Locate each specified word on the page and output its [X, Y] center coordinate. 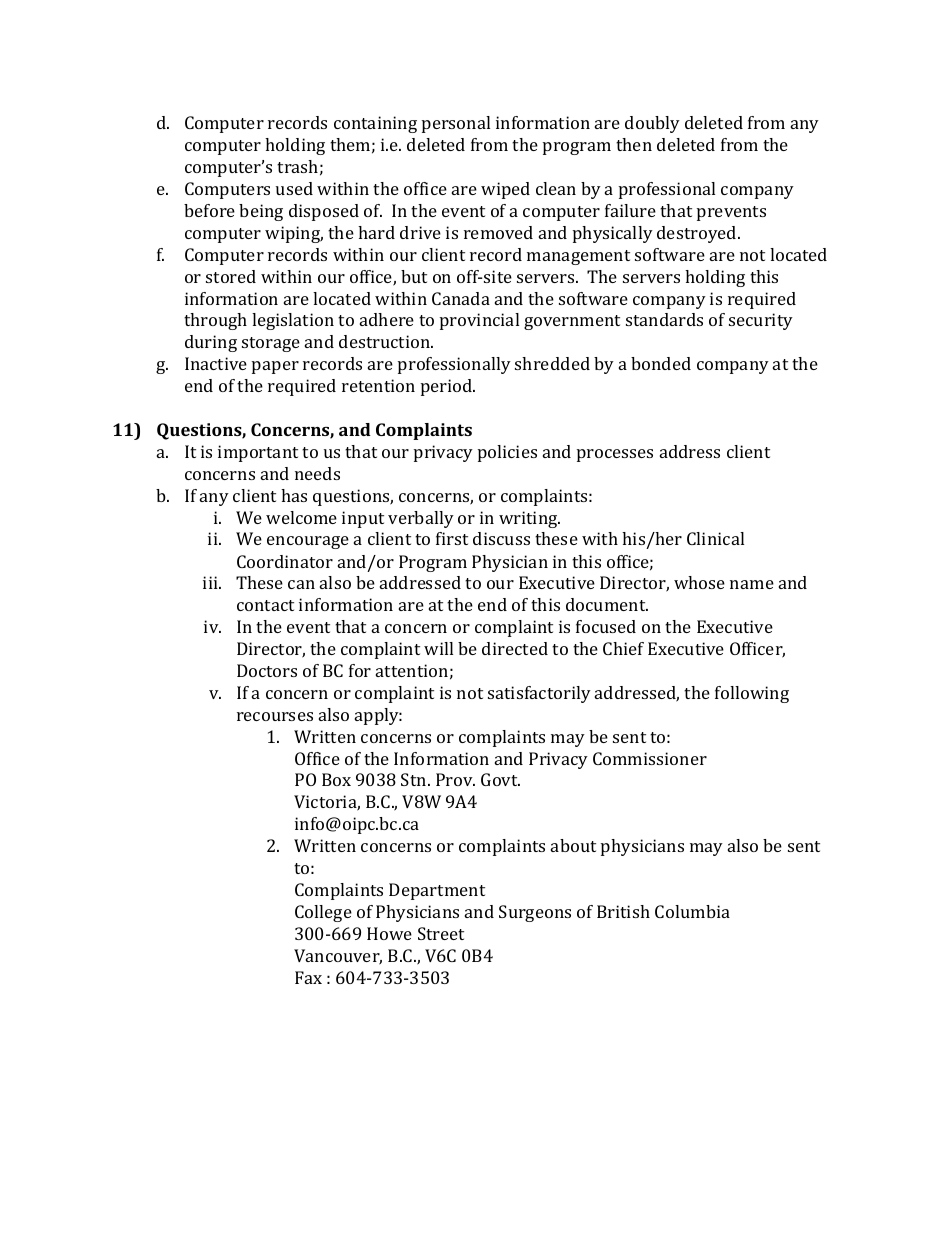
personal [456, 124]
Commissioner [650, 758]
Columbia [692, 911]
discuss [501, 538]
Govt [500, 779]
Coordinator [285, 561]
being [261, 212]
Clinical [715, 538]
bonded [661, 363]
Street [441, 933]
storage [271, 344]
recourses [275, 716]
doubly [652, 124]
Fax [308, 977]
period [447, 387]
